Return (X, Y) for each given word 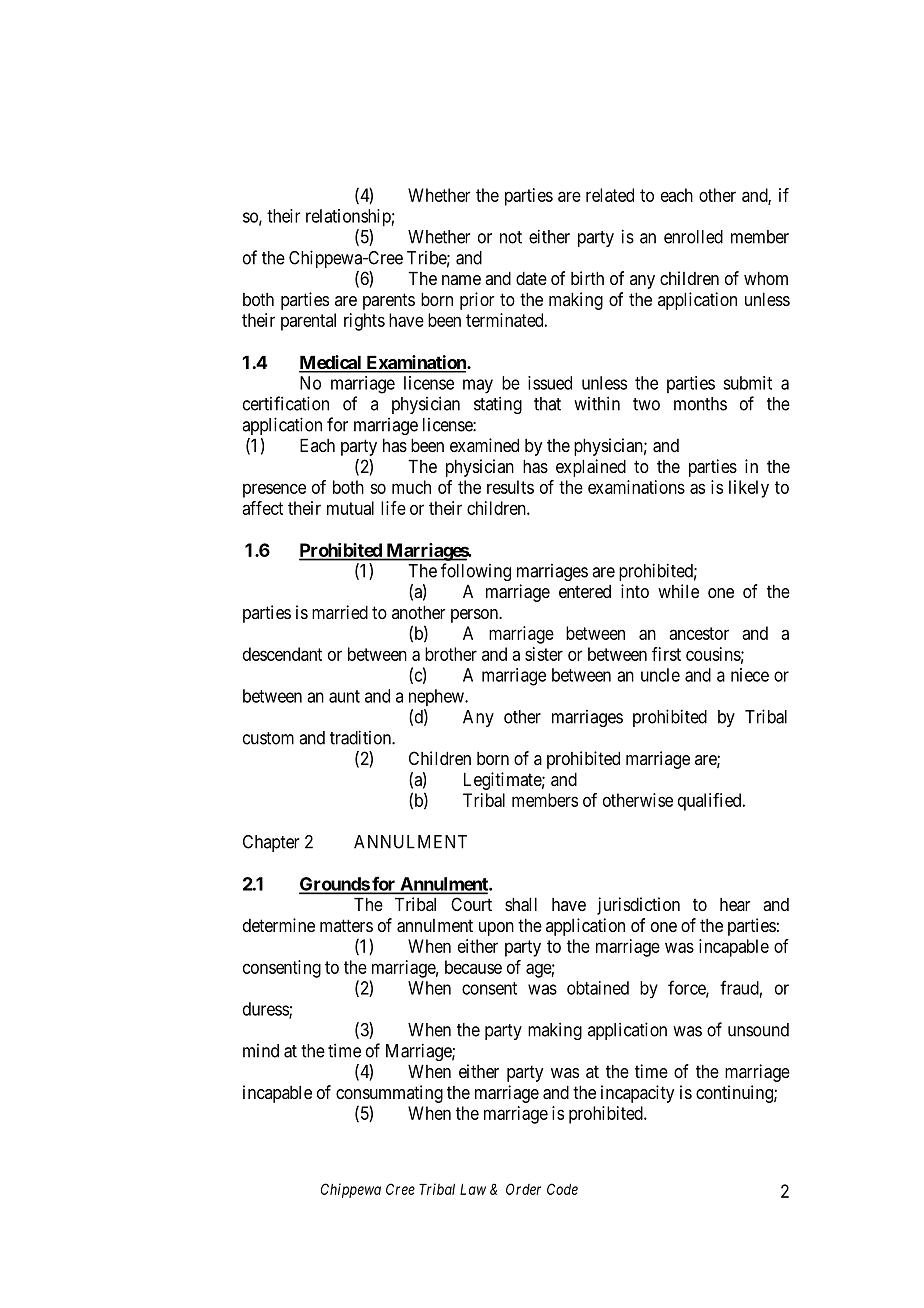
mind (261, 1051)
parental (308, 322)
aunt (344, 696)
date (531, 278)
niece (750, 675)
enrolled (693, 237)
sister (544, 654)
